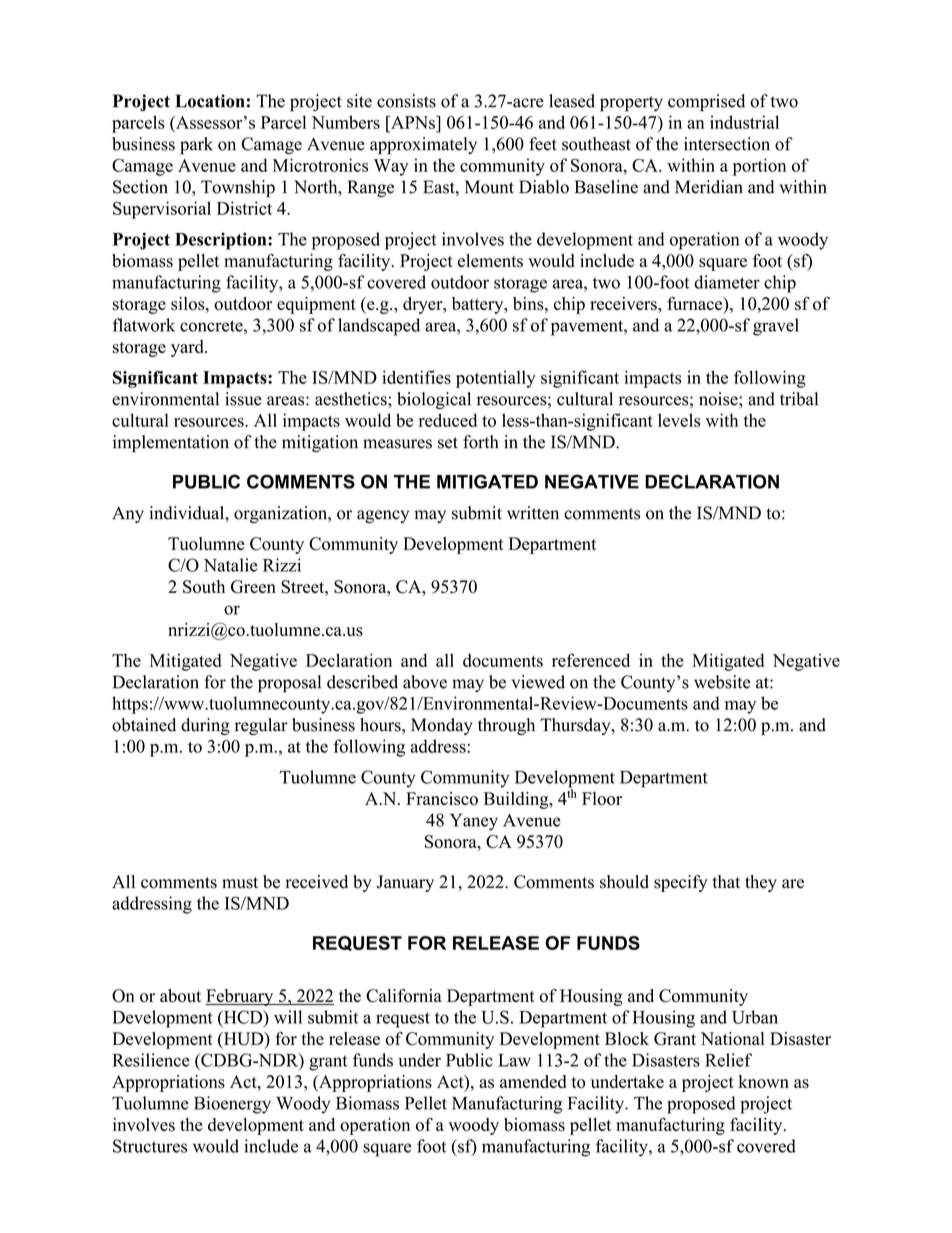 The width and height of the screenshot is (952, 1233). What do you see at coordinates (232, 1105) in the screenshot?
I see `Bioenergy` at bounding box center [232, 1105].
